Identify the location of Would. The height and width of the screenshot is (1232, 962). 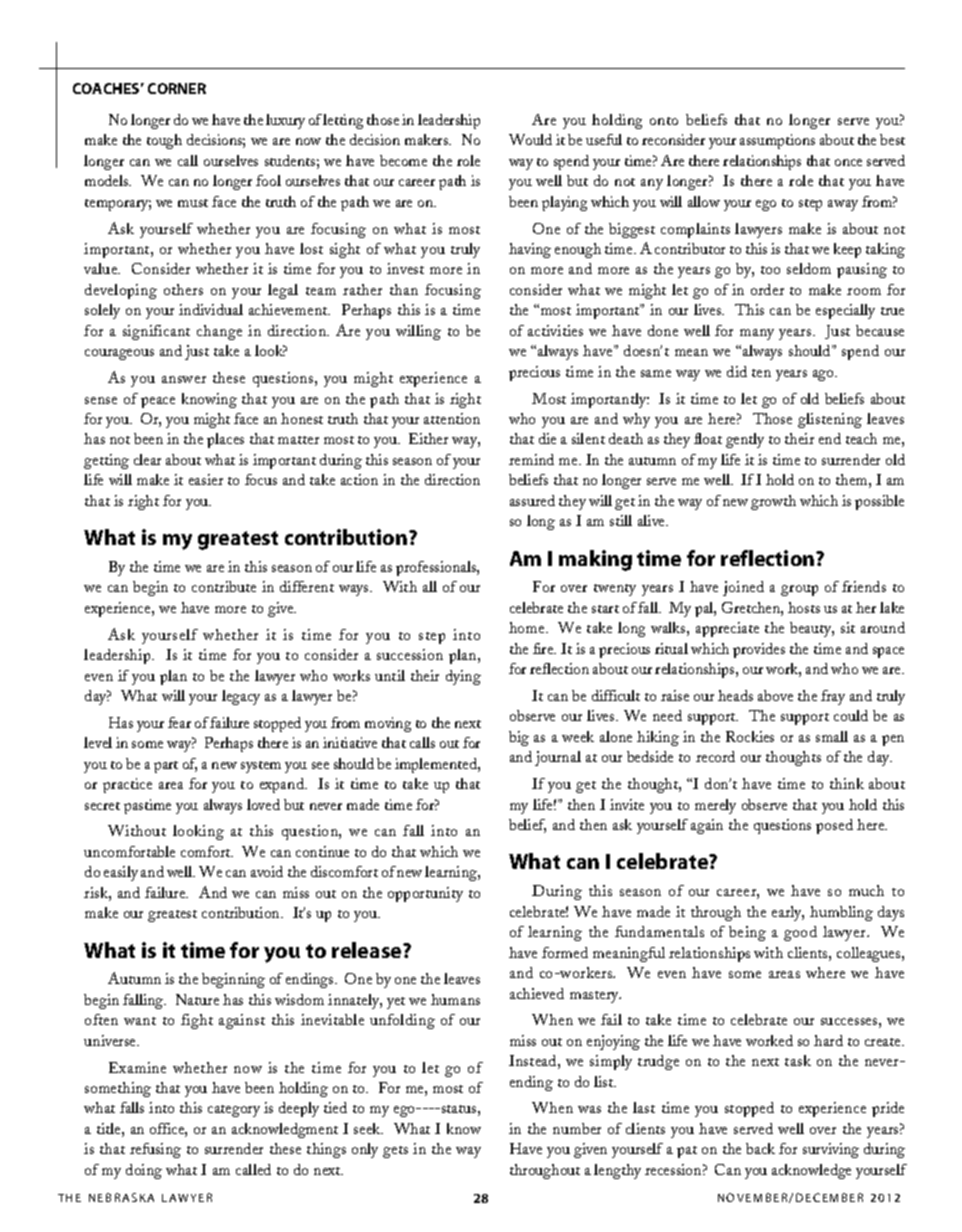
(530, 139).
